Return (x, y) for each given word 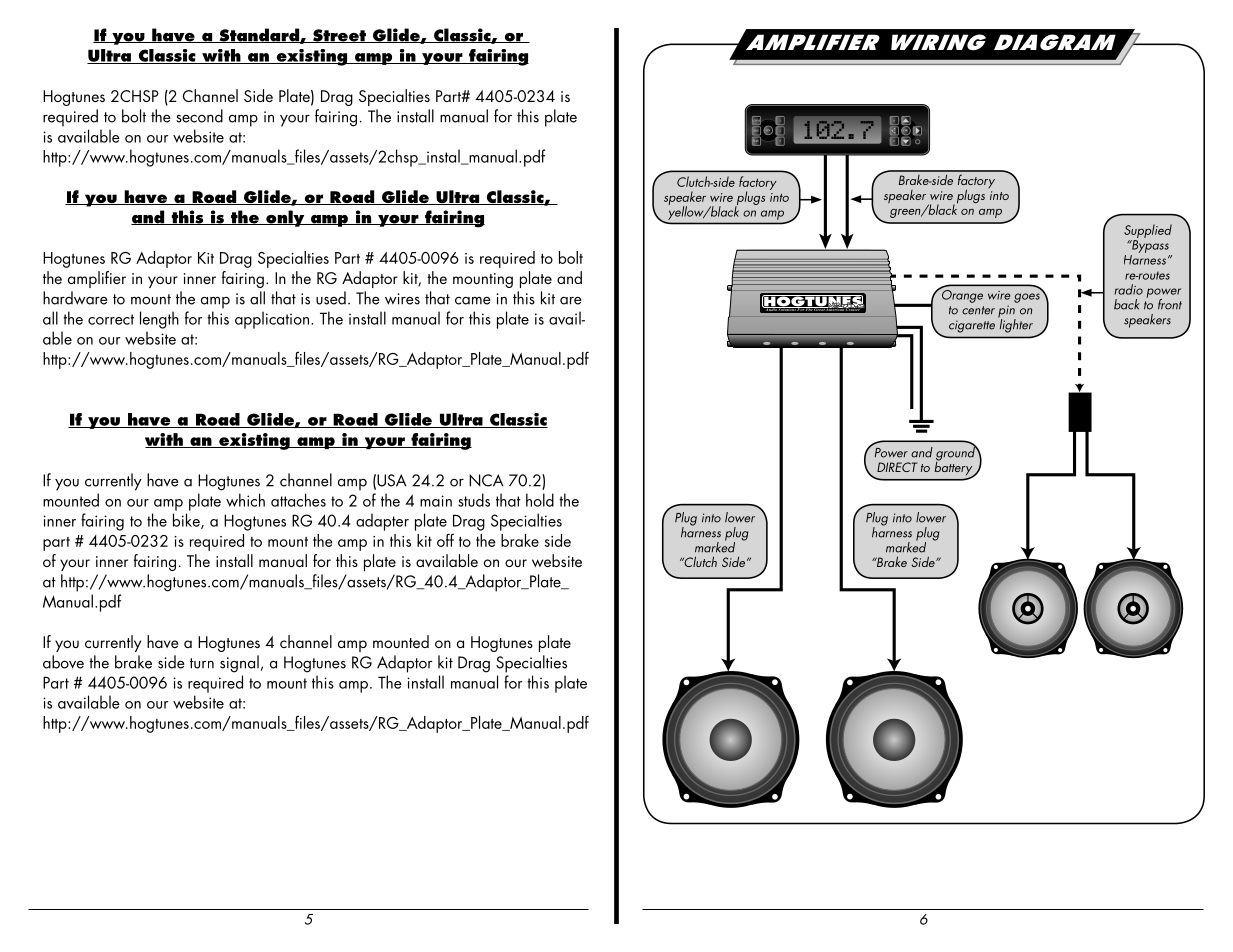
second (199, 116)
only (285, 218)
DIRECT (897, 467)
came (473, 300)
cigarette (972, 327)
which (245, 500)
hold (540, 500)
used (331, 298)
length (159, 320)
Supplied (1148, 231)
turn (202, 663)
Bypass (1149, 246)
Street (340, 36)
